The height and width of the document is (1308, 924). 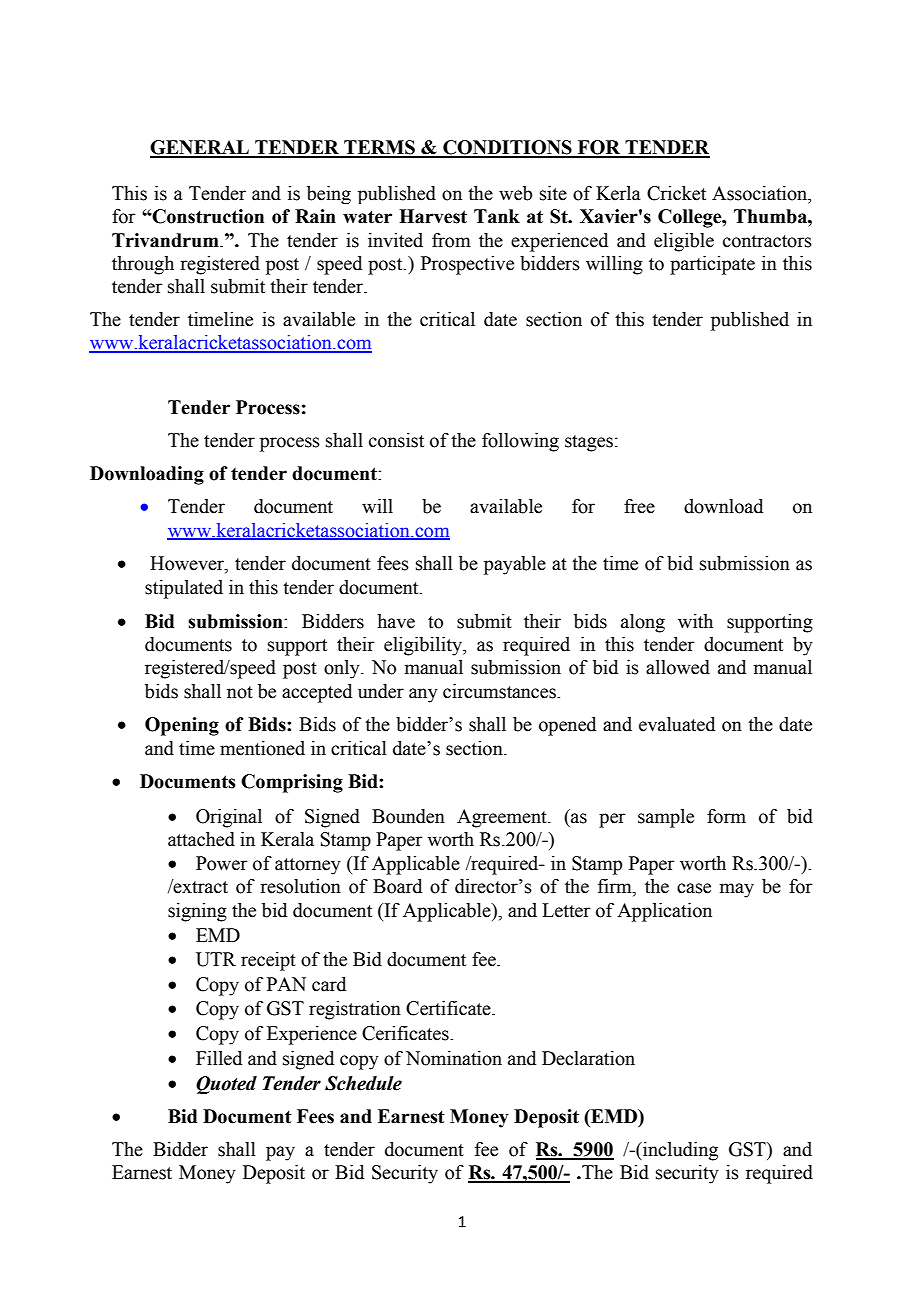 What do you see at coordinates (184, 589) in the document?
I see `stipulated` at bounding box center [184, 589].
